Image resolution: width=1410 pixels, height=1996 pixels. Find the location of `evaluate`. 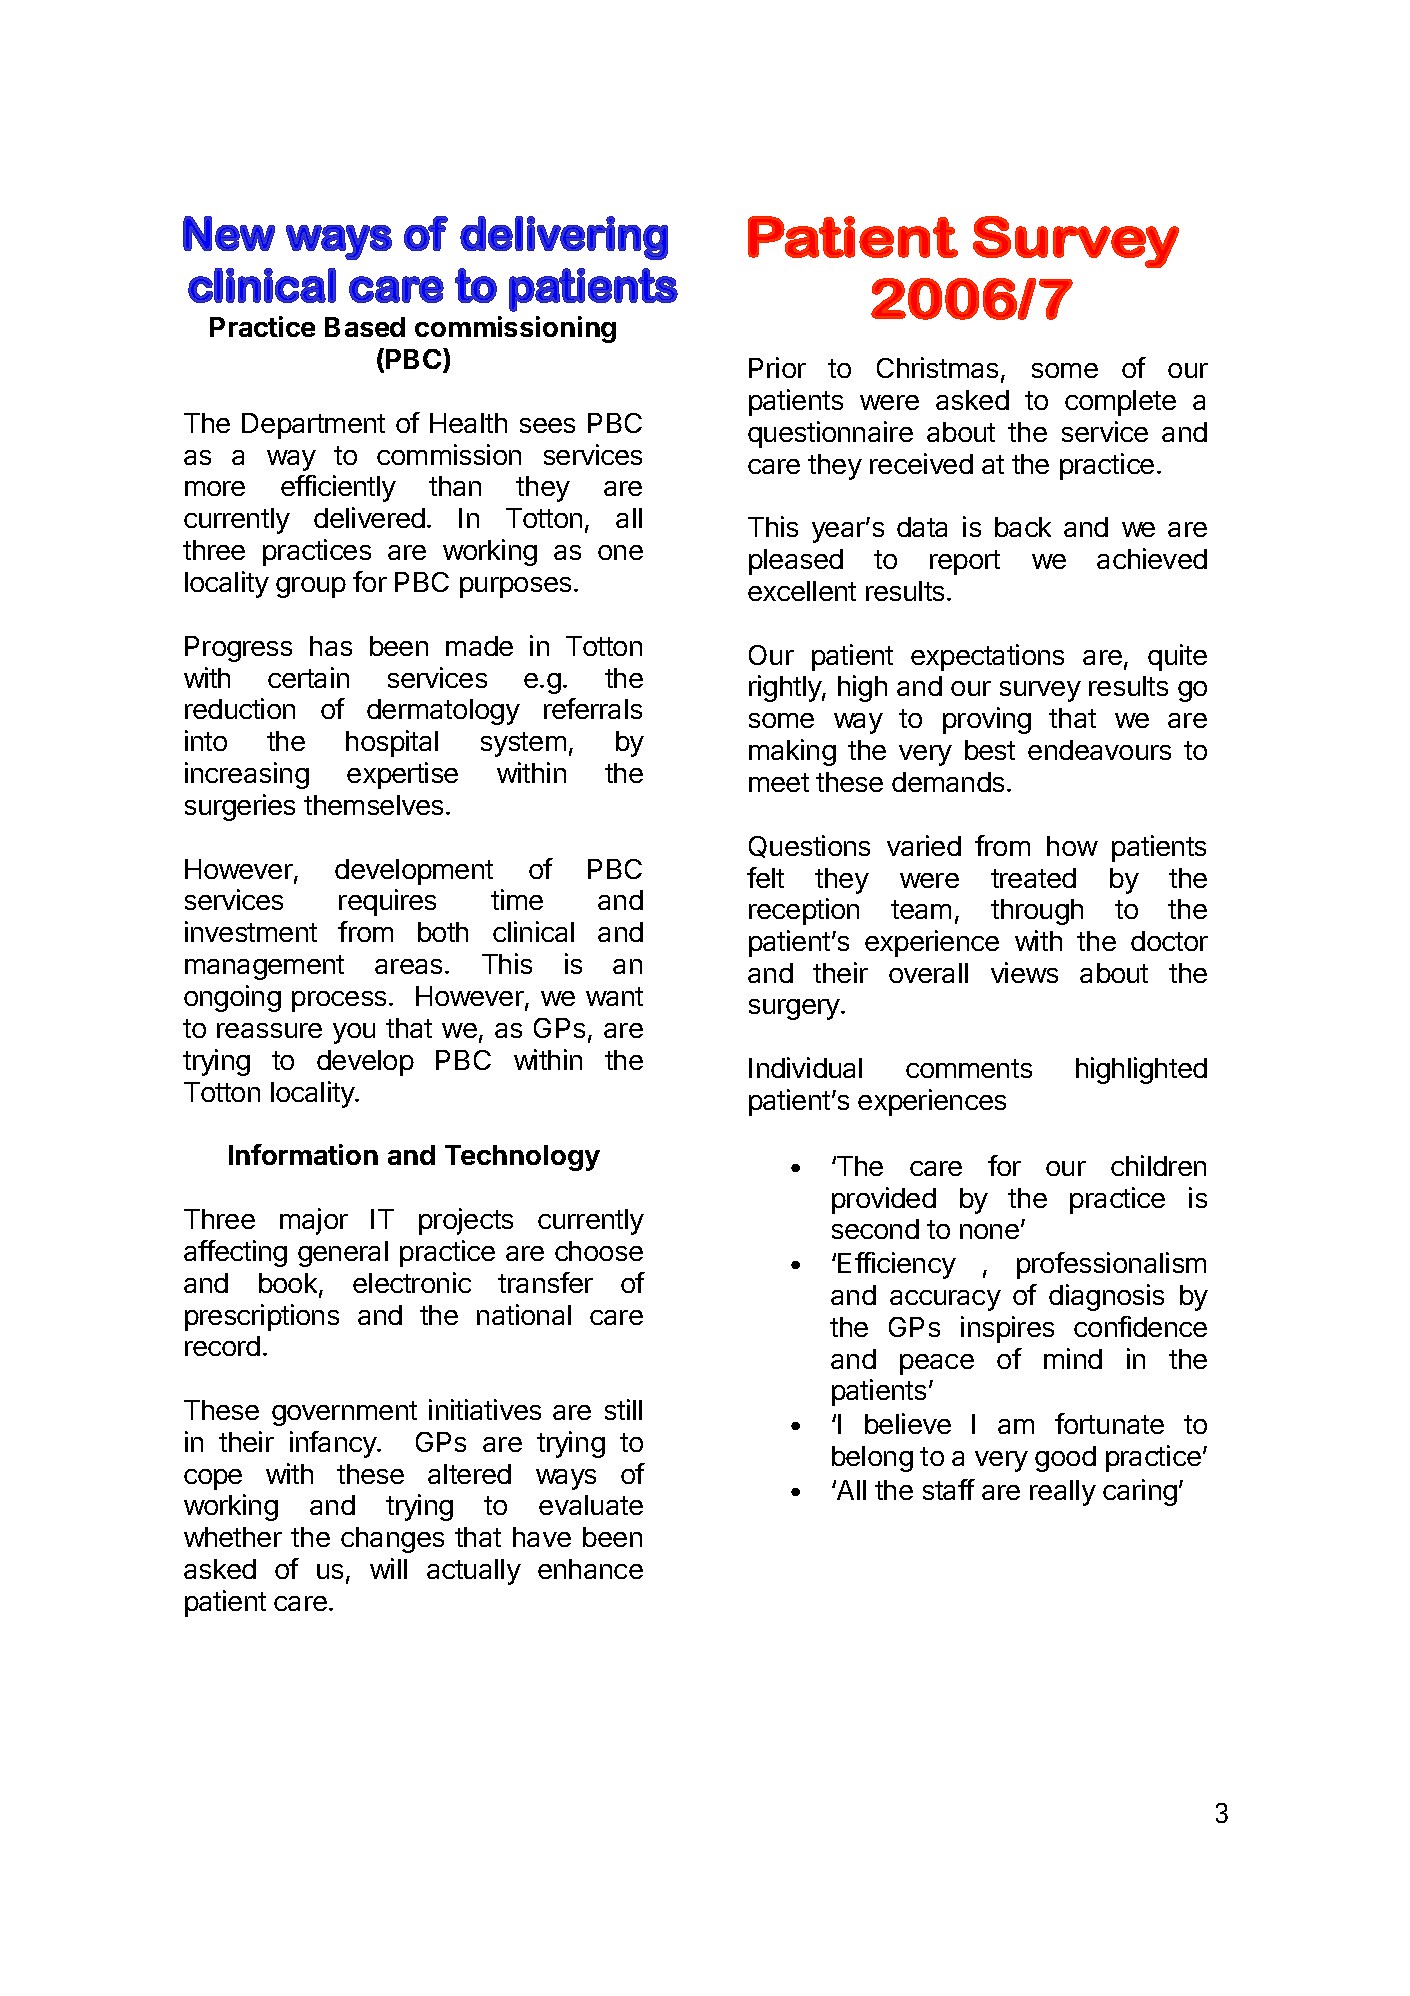

evaluate is located at coordinates (591, 1505).
